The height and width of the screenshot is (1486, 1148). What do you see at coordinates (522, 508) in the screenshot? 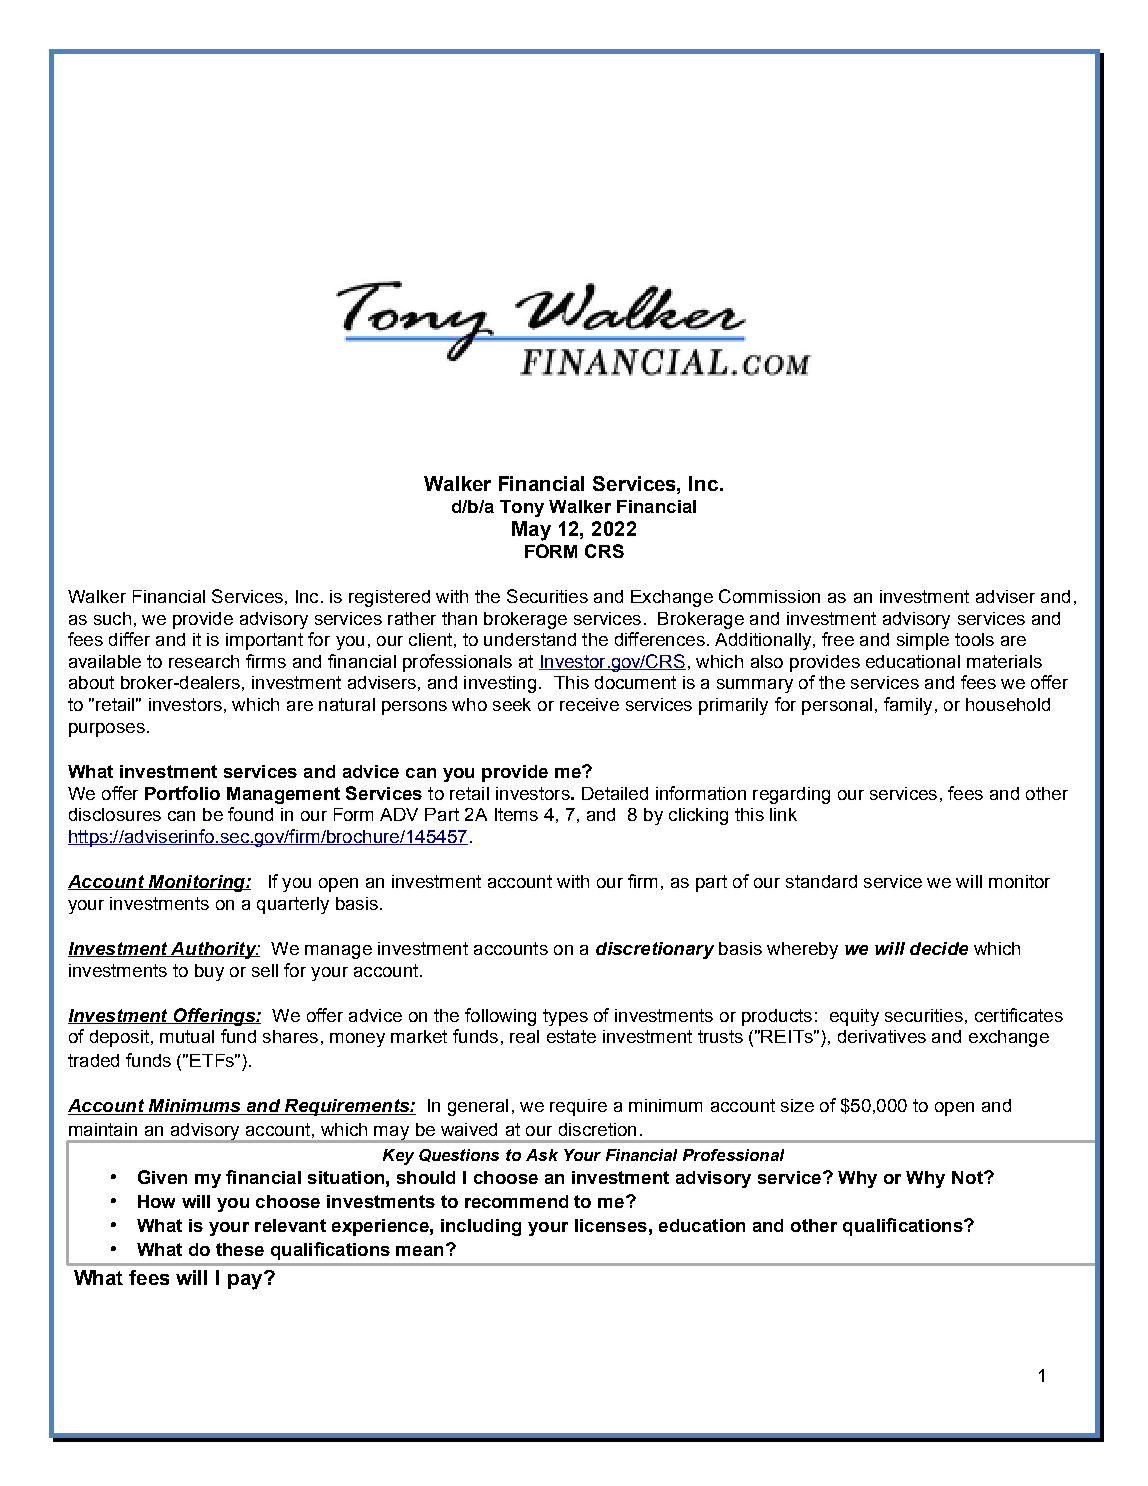
I see `Tony` at bounding box center [522, 508].
